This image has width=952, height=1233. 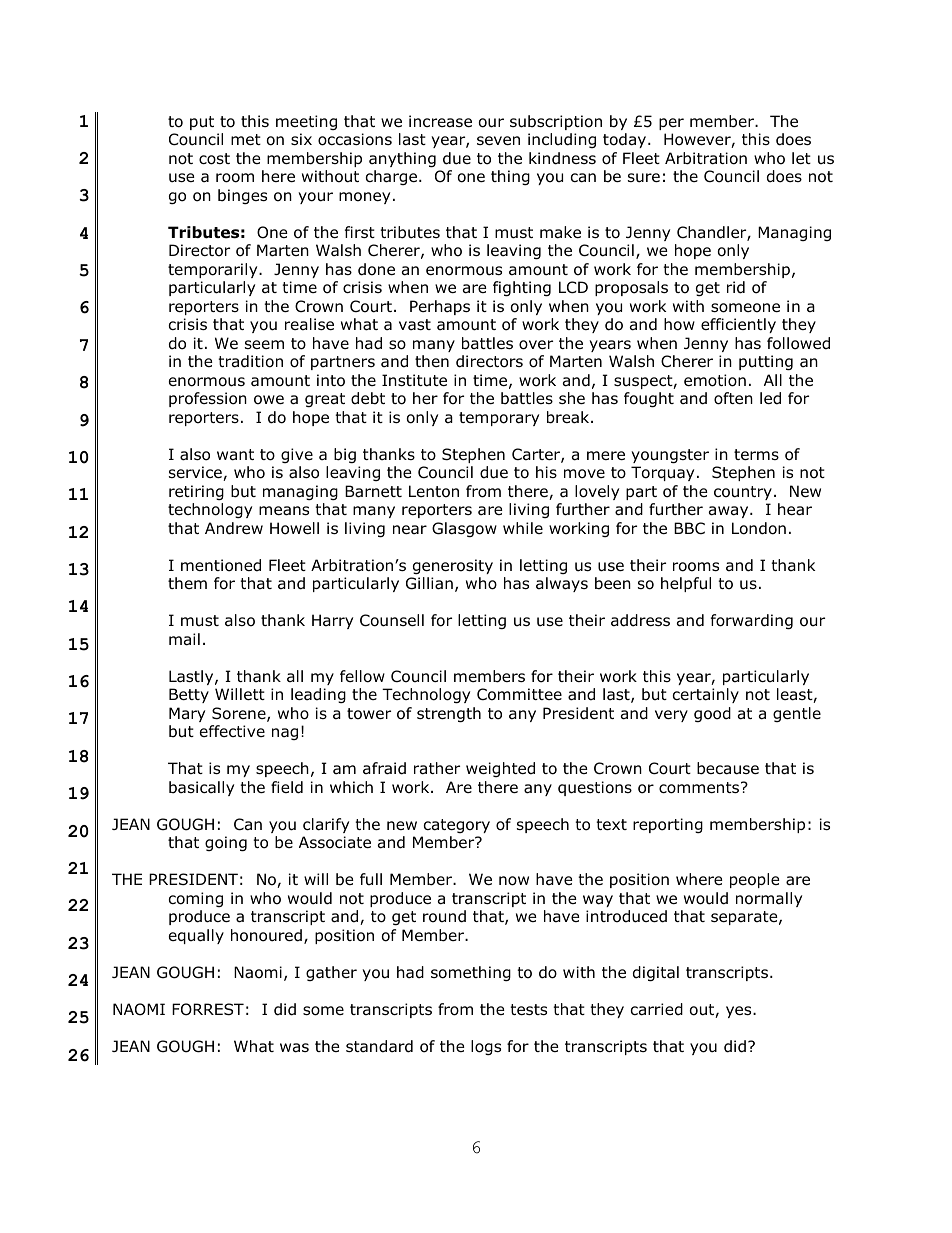 I want to click on sure, so click(x=644, y=178).
